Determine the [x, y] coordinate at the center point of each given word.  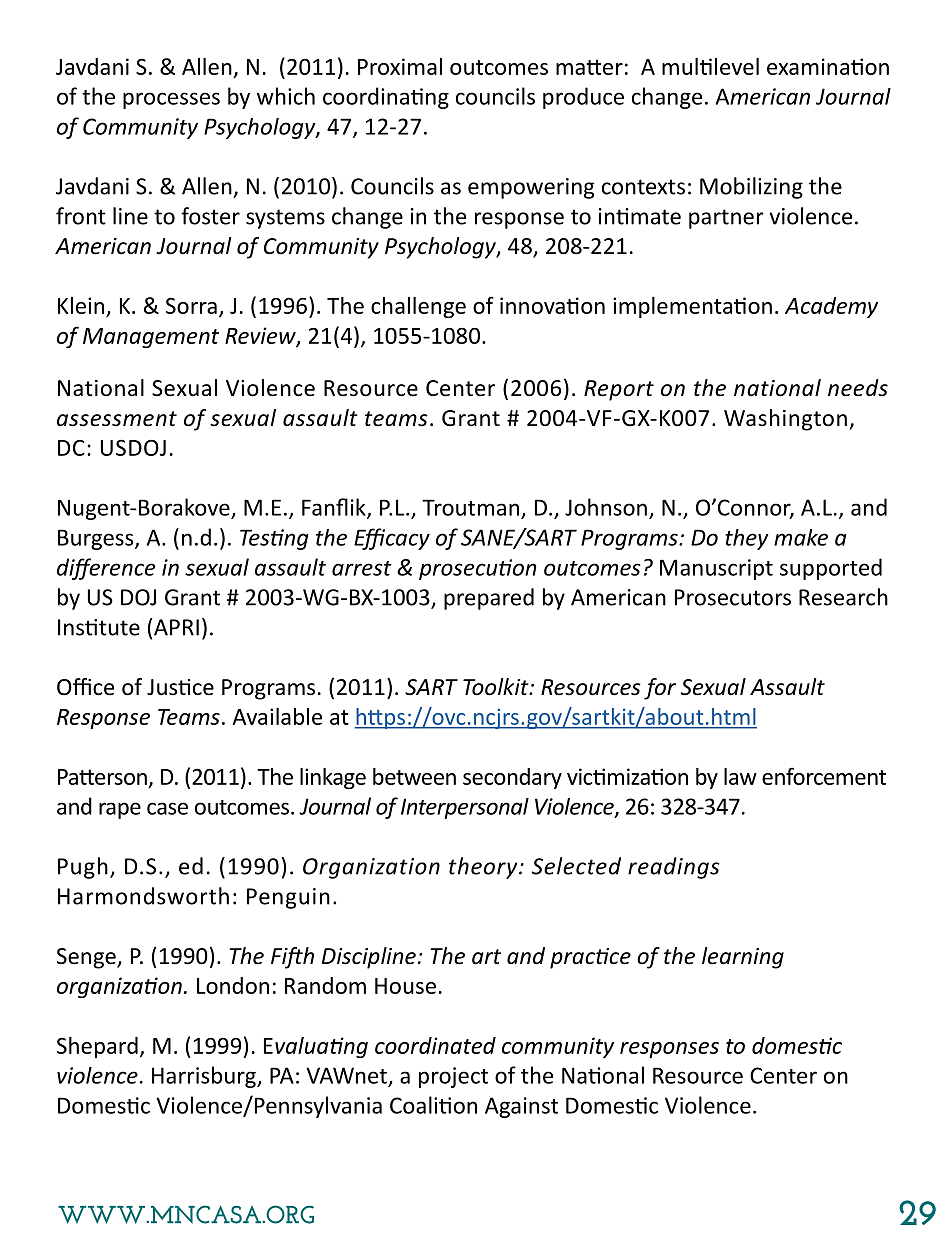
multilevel [710, 66]
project [453, 1077]
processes [171, 100]
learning [743, 958]
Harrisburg [205, 1077]
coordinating [386, 98]
